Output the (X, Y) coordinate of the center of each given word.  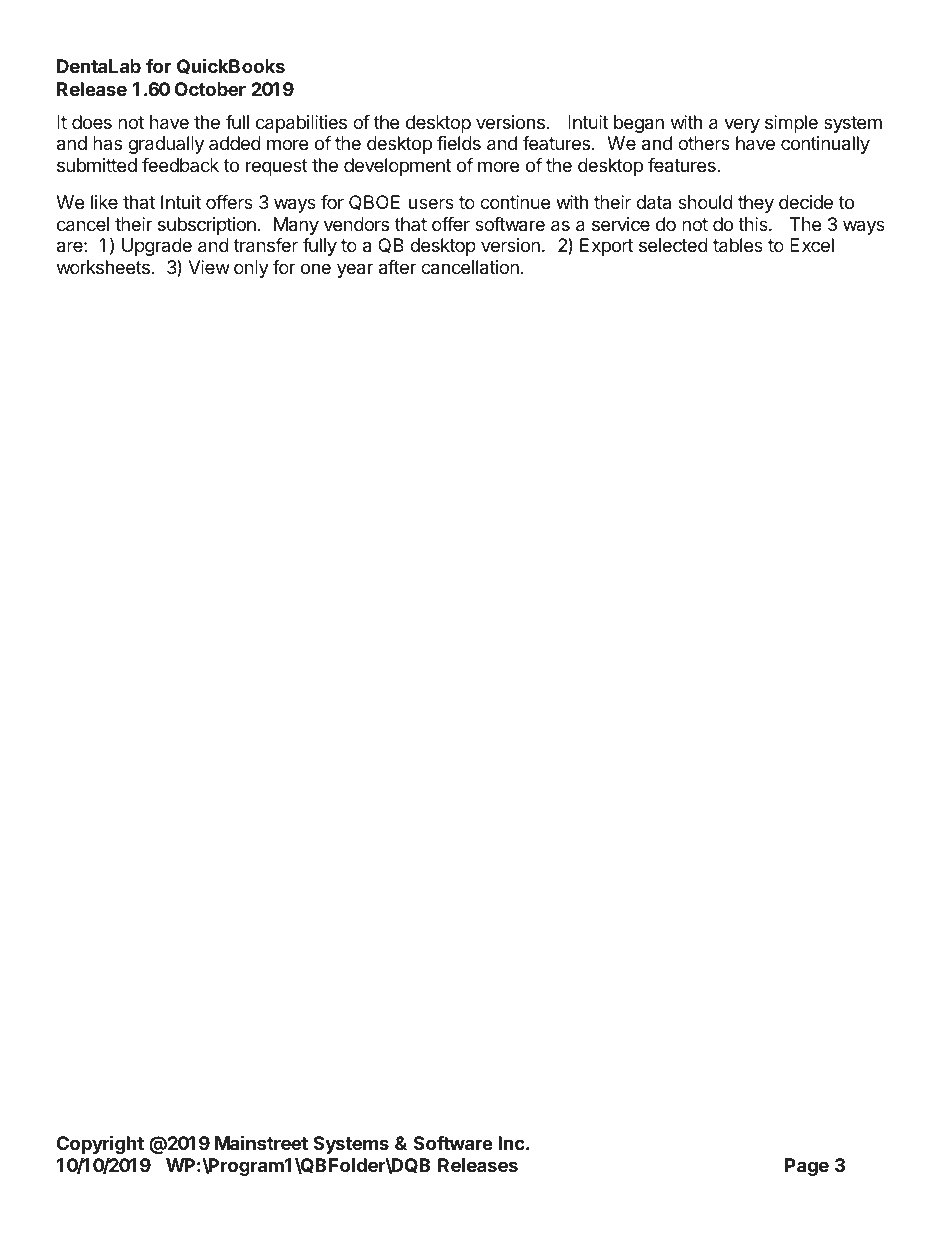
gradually (166, 145)
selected (673, 245)
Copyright (100, 1144)
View (209, 267)
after (397, 267)
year (355, 270)
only (251, 269)
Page (807, 1167)
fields (459, 143)
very (742, 125)
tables (738, 245)
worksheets (103, 267)
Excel (812, 245)
